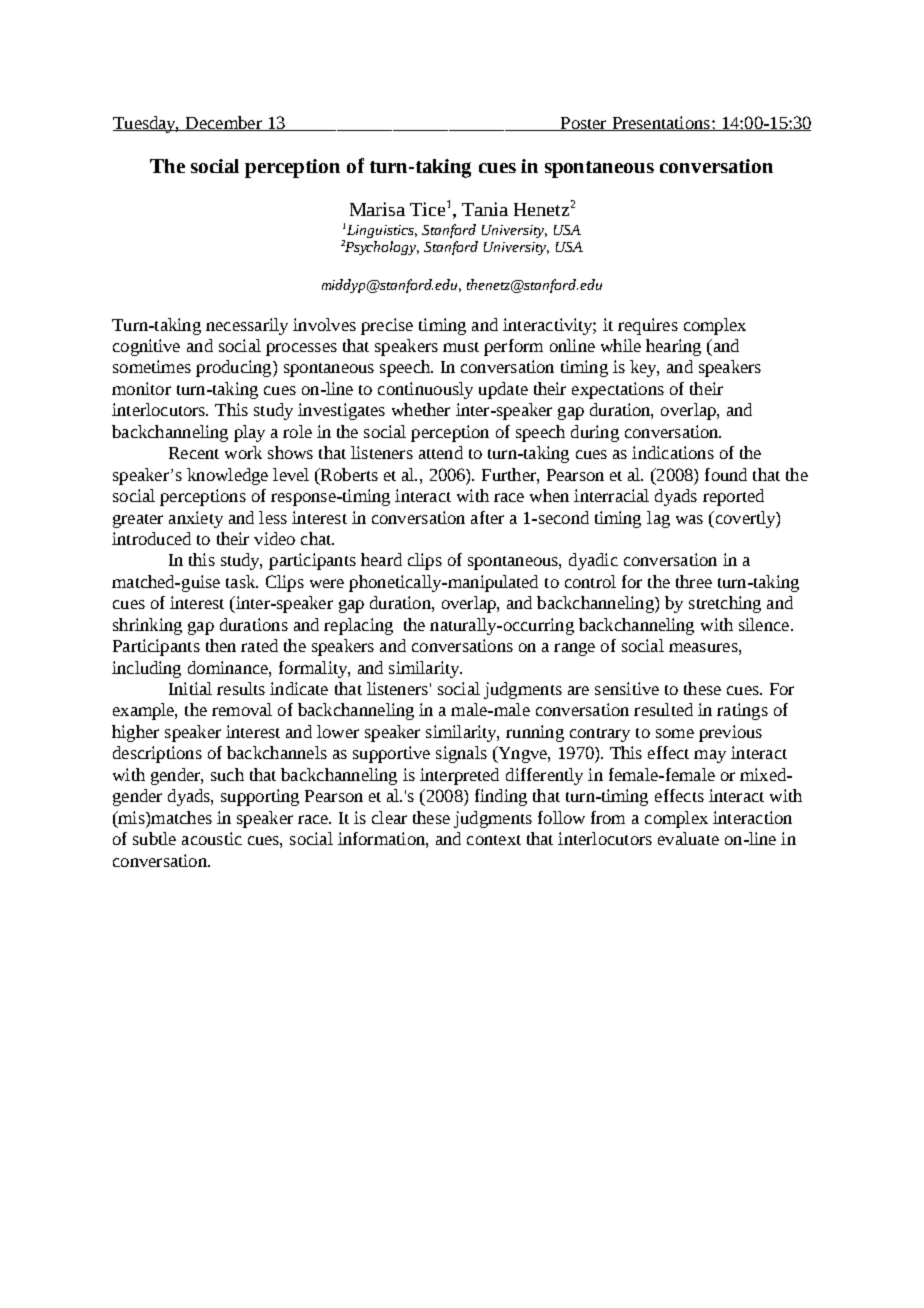  I want to click on acoustic, so click(212, 838).
